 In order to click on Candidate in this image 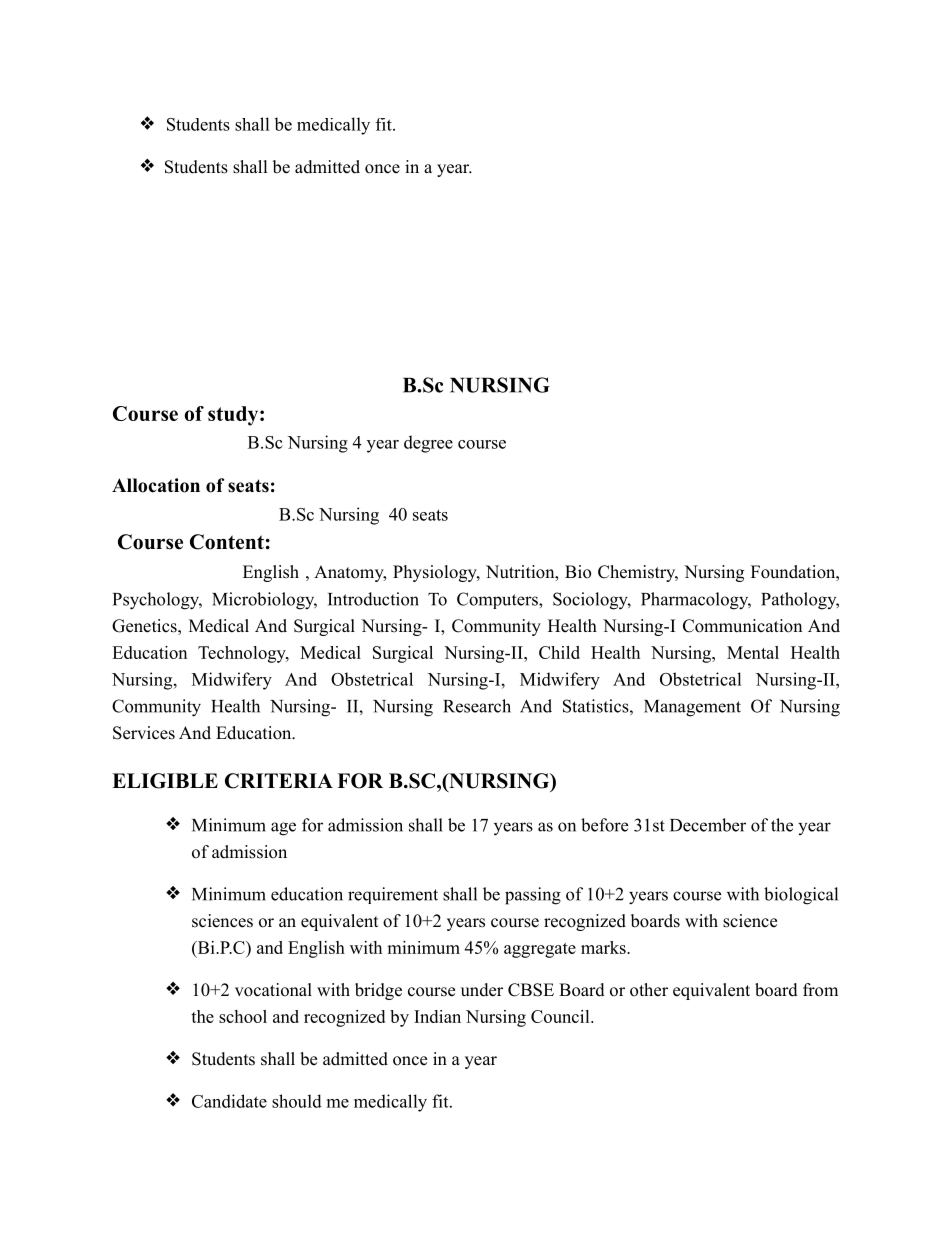, I will do `click(229, 1101)`.
